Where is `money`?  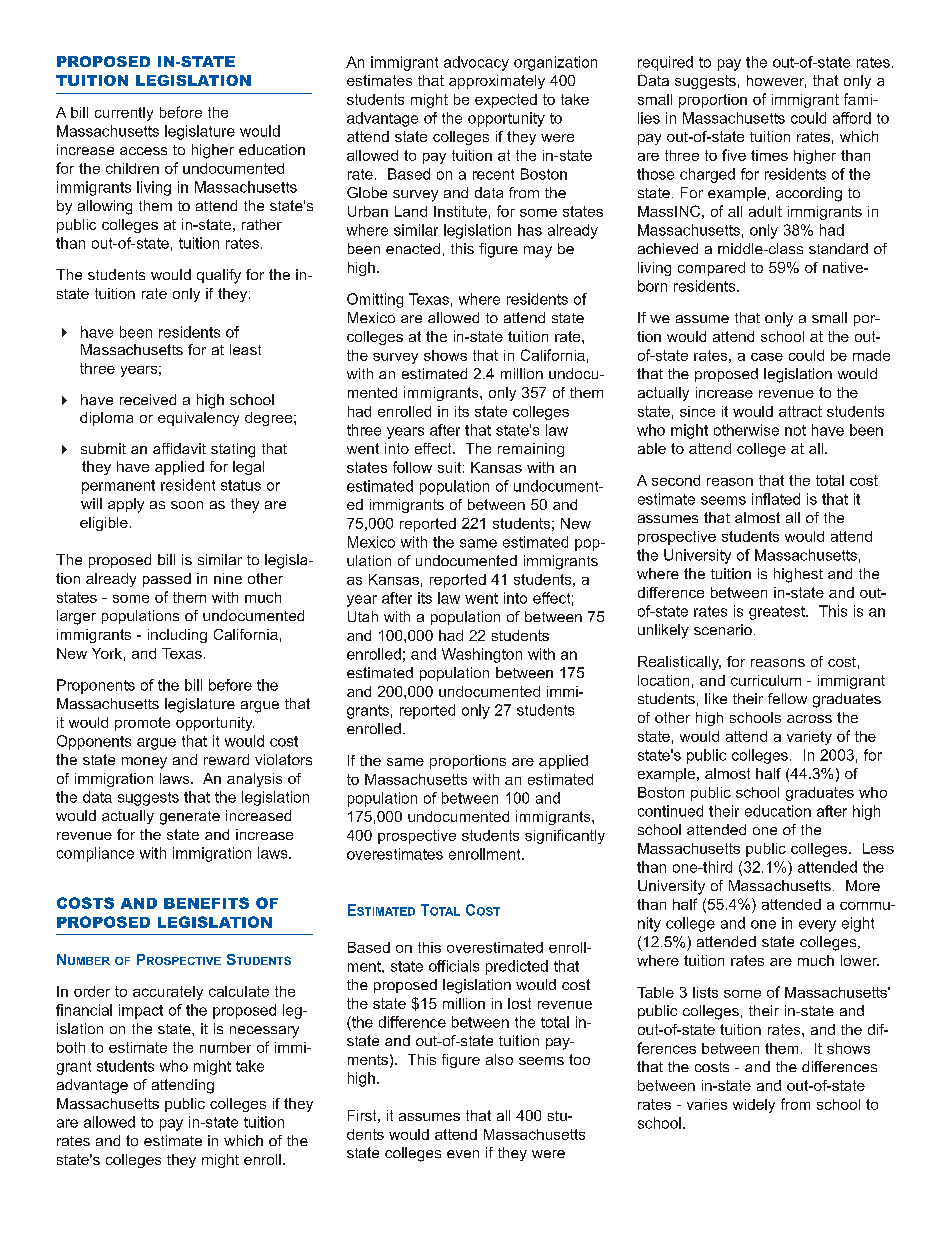 money is located at coordinates (144, 763).
